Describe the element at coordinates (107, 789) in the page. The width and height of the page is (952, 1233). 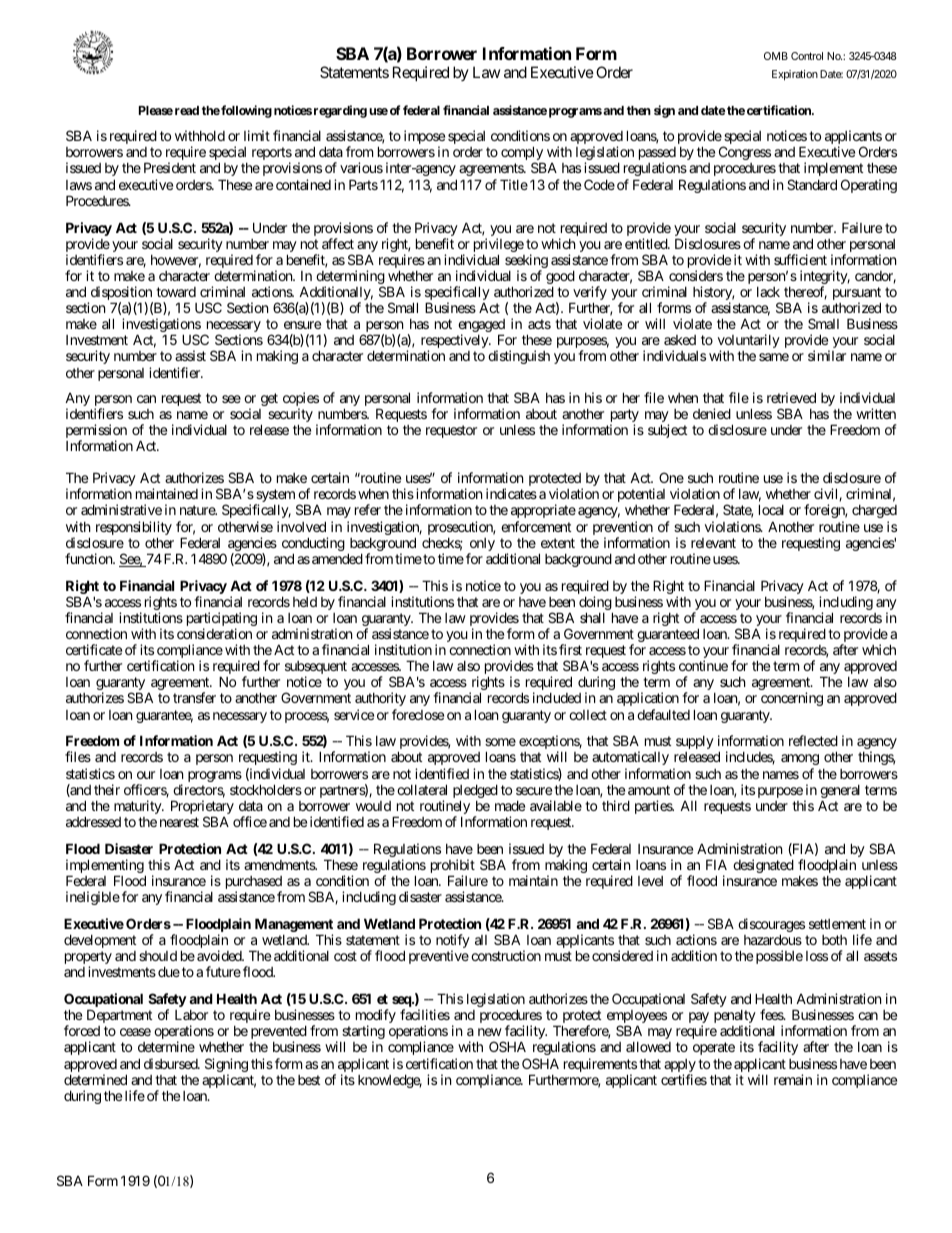
I see `their` at that location.
